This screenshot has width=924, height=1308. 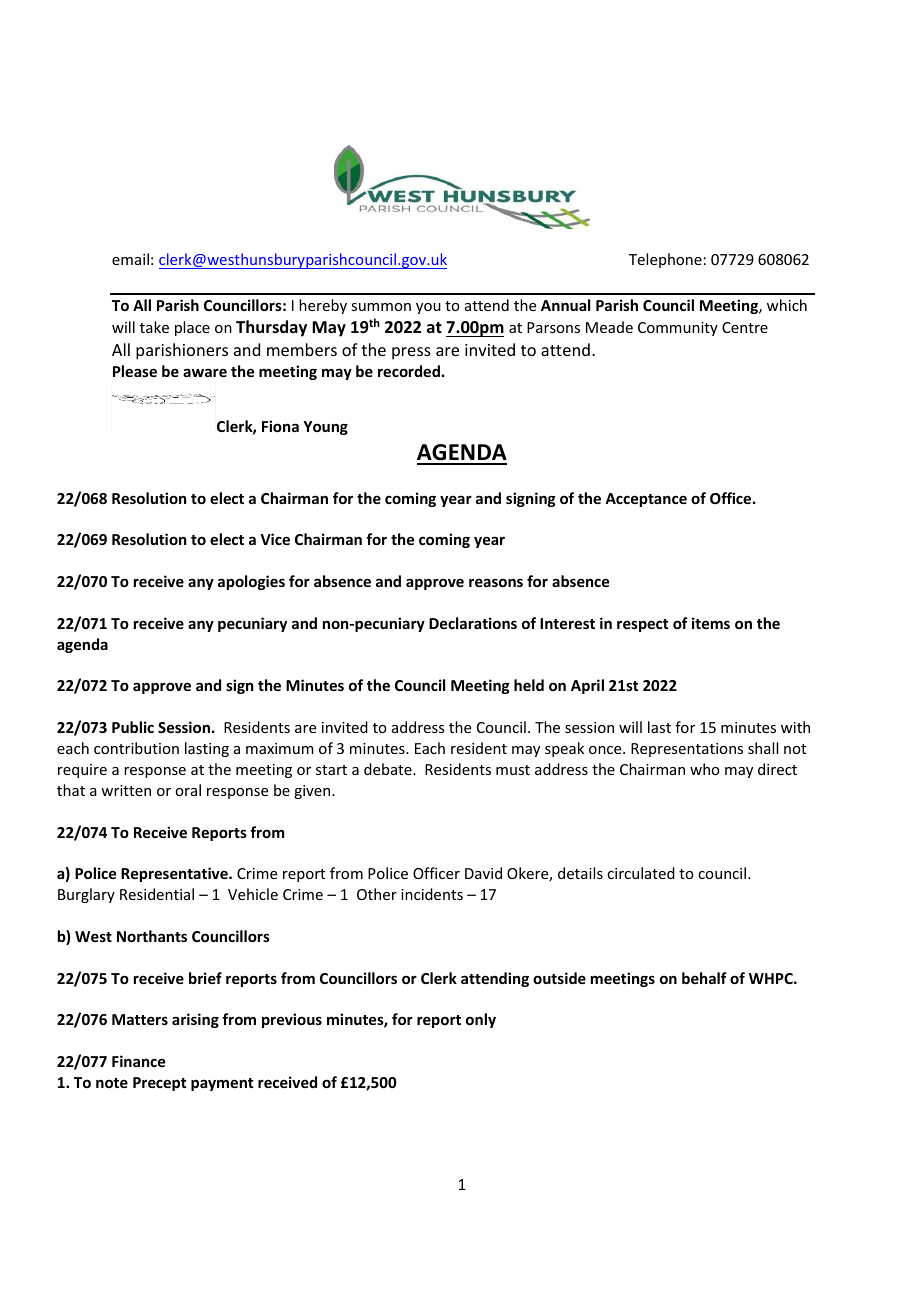 I want to click on Acceptance, so click(x=646, y=500).
